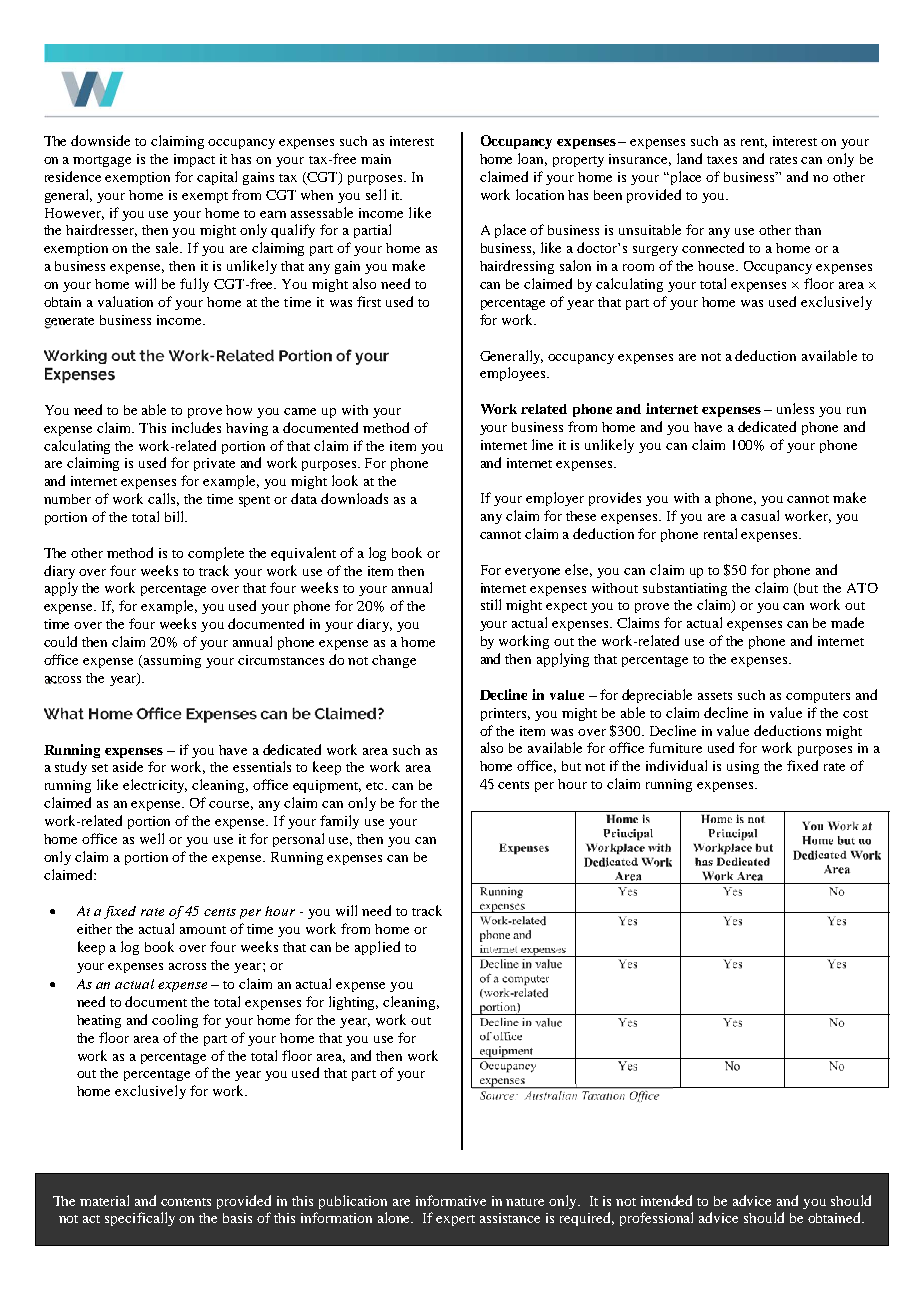  What do you see at coordinates (715, 696) in the page?
I see `assets` at bounding box center [715, 696].
